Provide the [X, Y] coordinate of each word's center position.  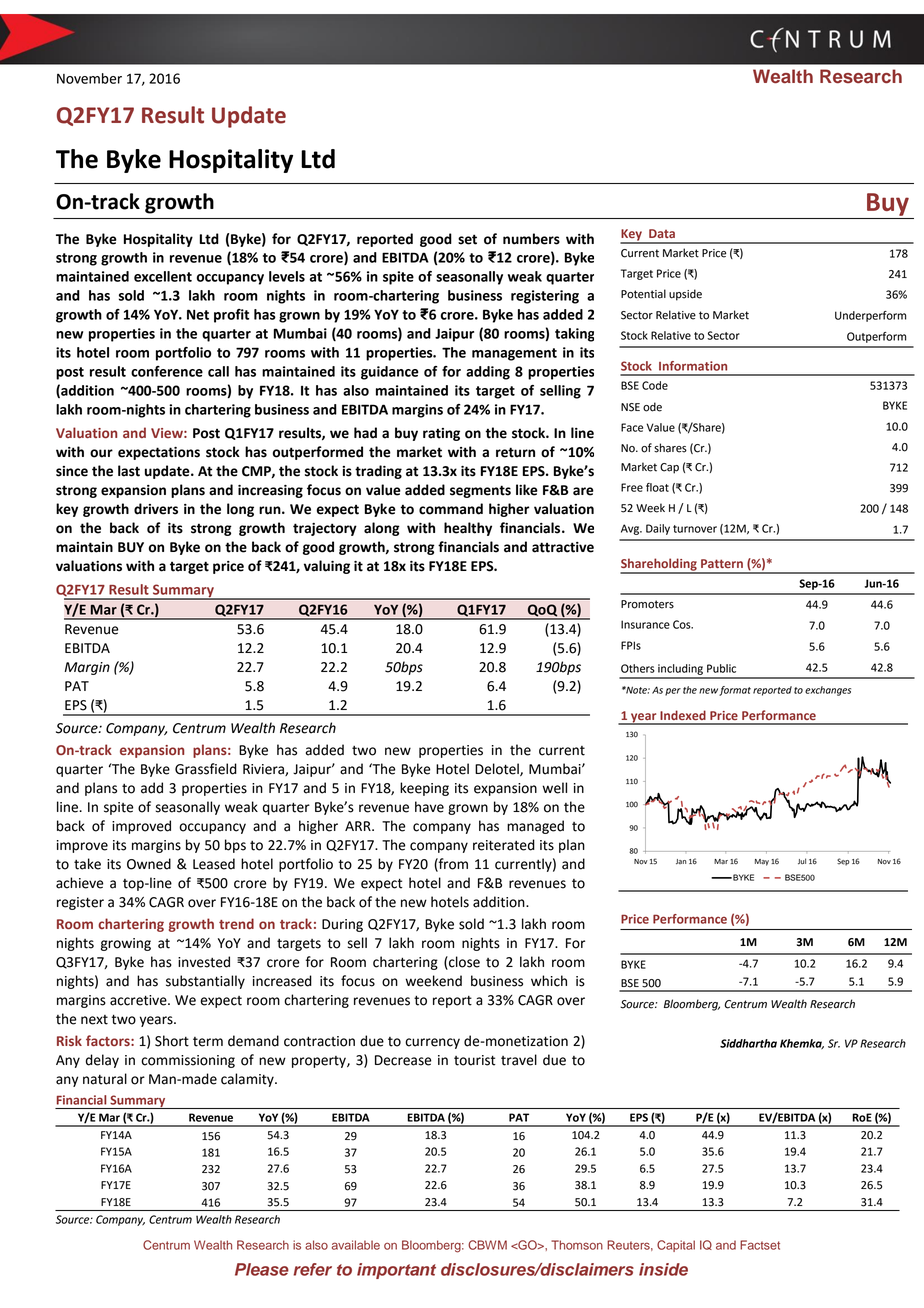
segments [480, 491]
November [89, 78]
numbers [531, 239]
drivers [156, 509]
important [396, 1271]
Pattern [722, 563]
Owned [149, 864]
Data [662, 233]
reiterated [504, 845]
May [762, 862]
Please [262, 1269]
